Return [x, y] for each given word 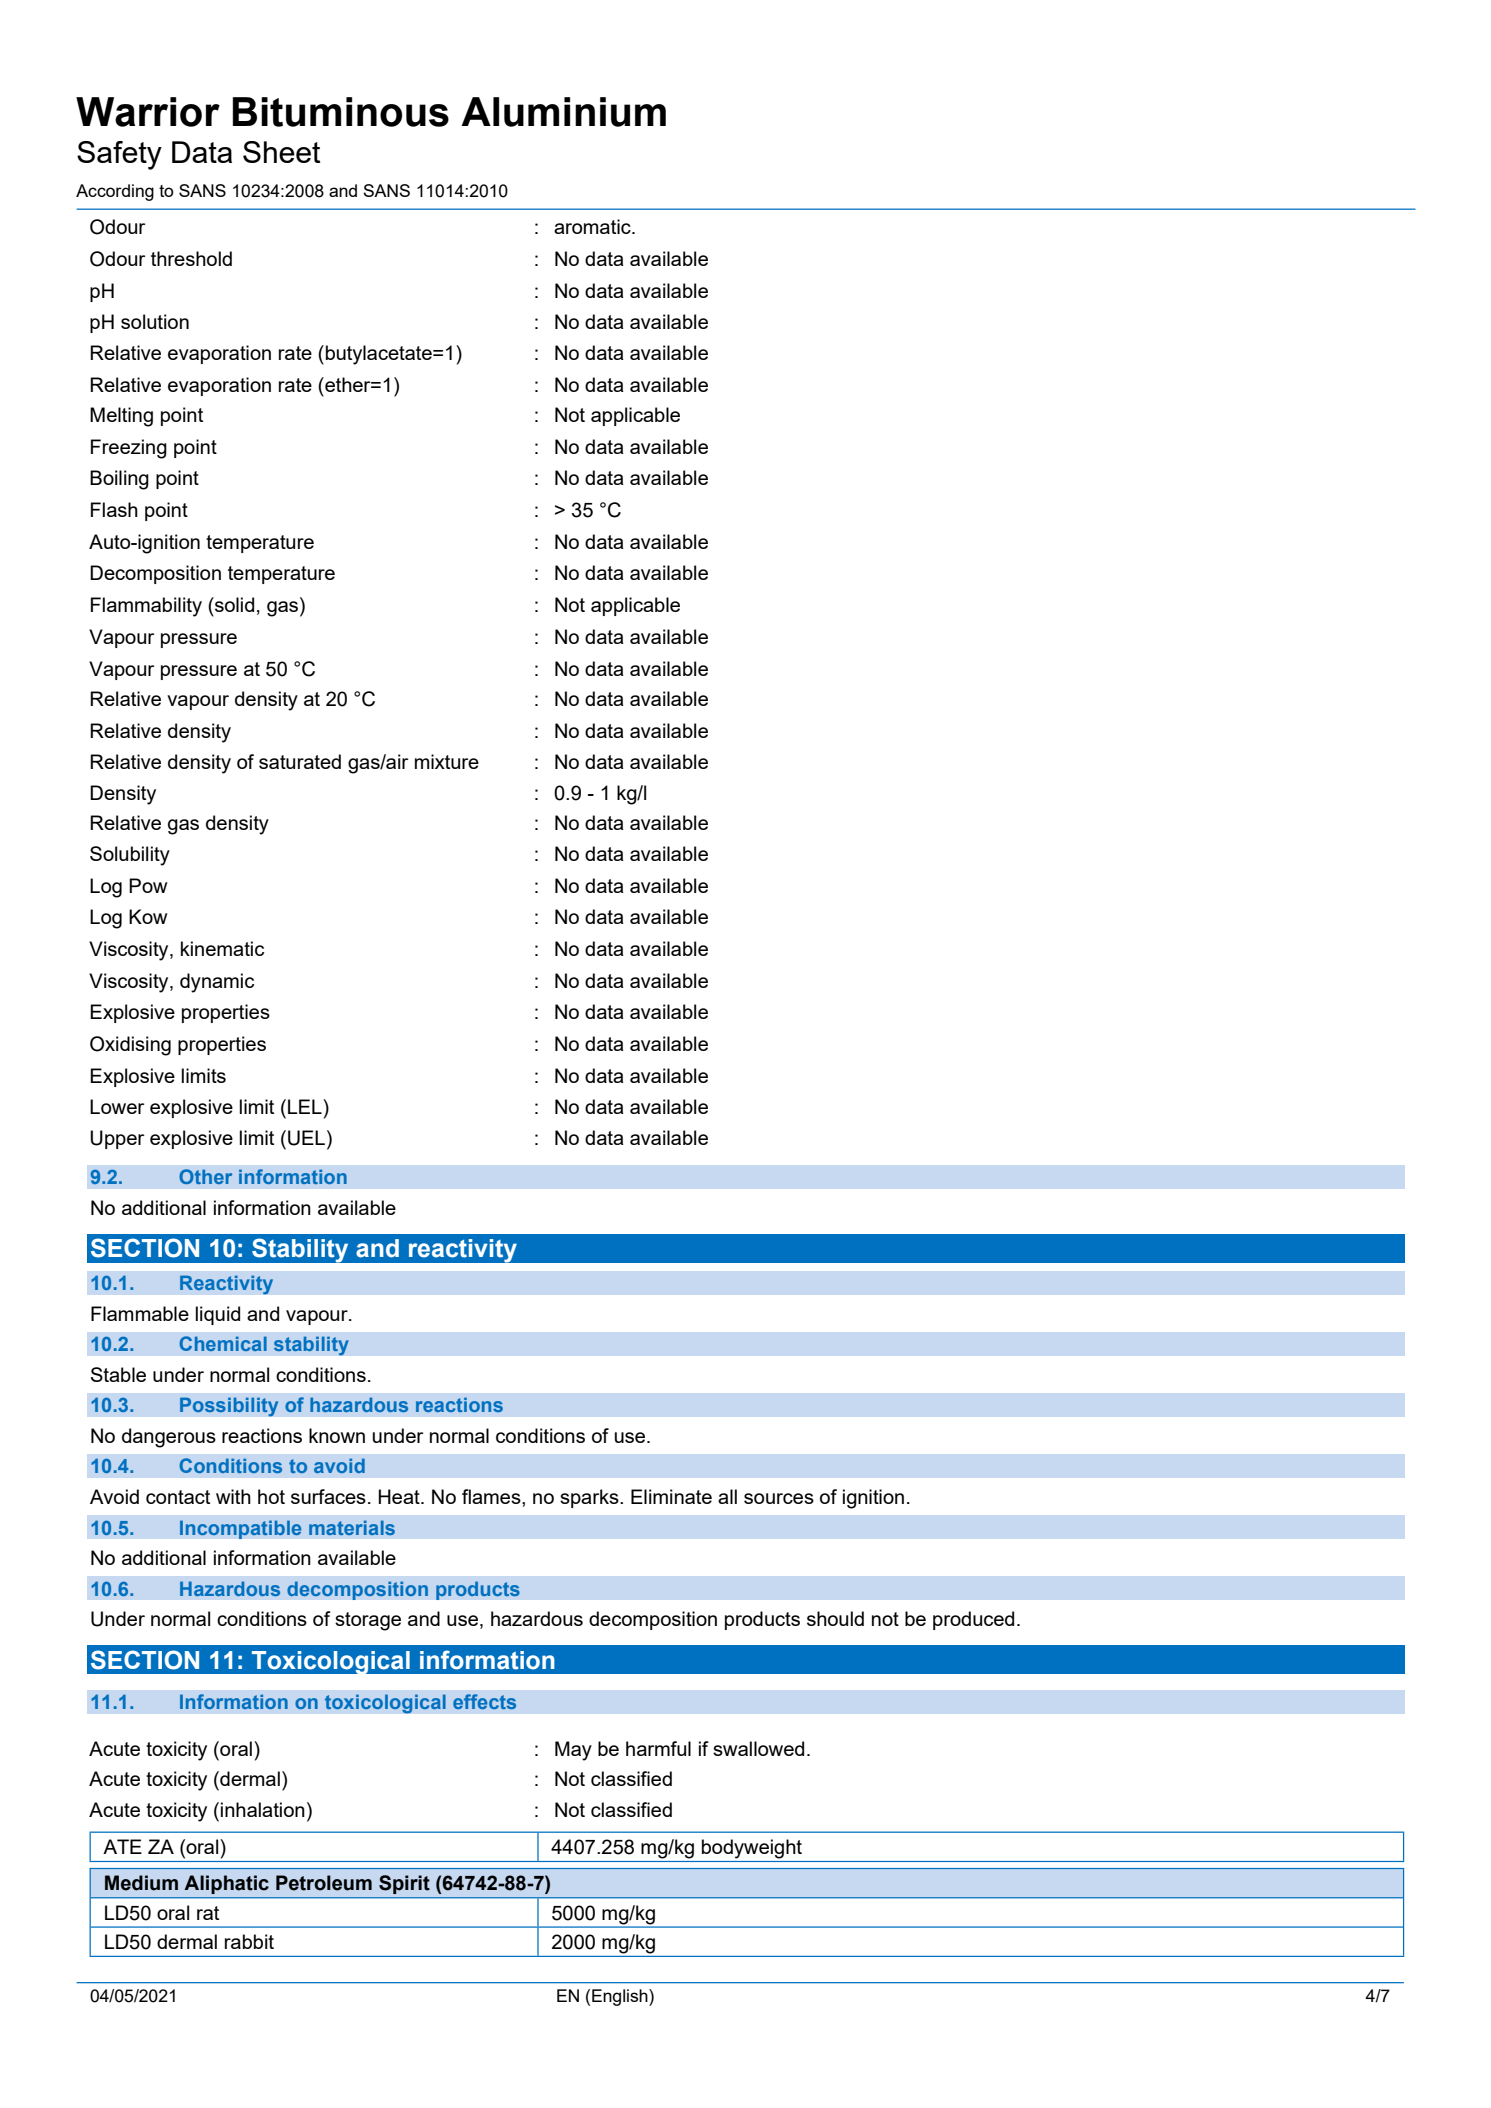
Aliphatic [227, 1884]
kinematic [222, 948]
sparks [590, 1498]
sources [779, 1498]
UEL [306, 1138]
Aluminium [563, 112]
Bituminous [341, 112]
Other [205, 1176]
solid [233, 604]
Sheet [281, 152]
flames [492, 1496]
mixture [447, 761]
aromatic [593, 226]
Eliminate [671, 1496]
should [835, 1618]
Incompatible [241, 1529]
